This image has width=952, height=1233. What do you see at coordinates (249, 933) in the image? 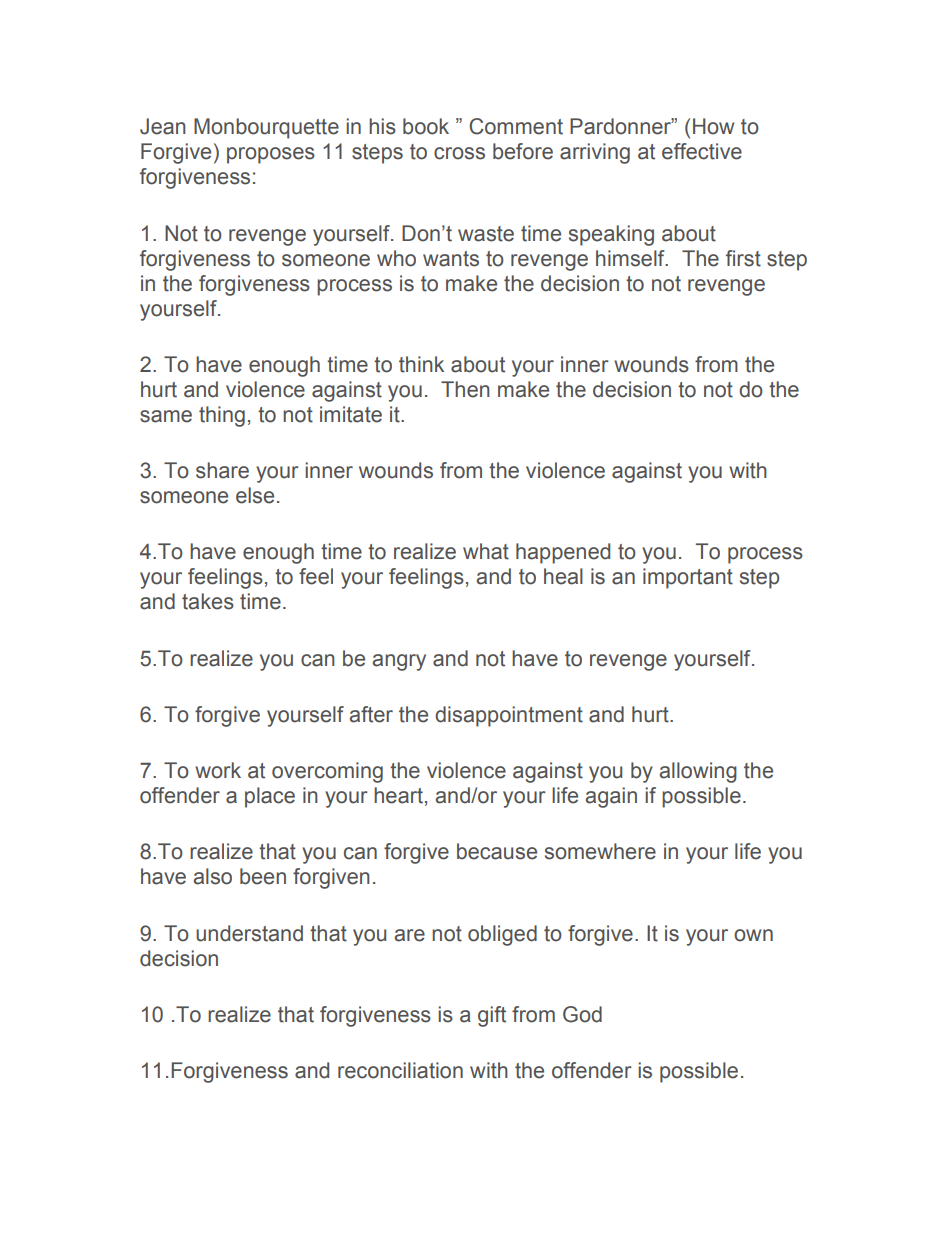
I see `understand` at bounding box center [249, 933].
